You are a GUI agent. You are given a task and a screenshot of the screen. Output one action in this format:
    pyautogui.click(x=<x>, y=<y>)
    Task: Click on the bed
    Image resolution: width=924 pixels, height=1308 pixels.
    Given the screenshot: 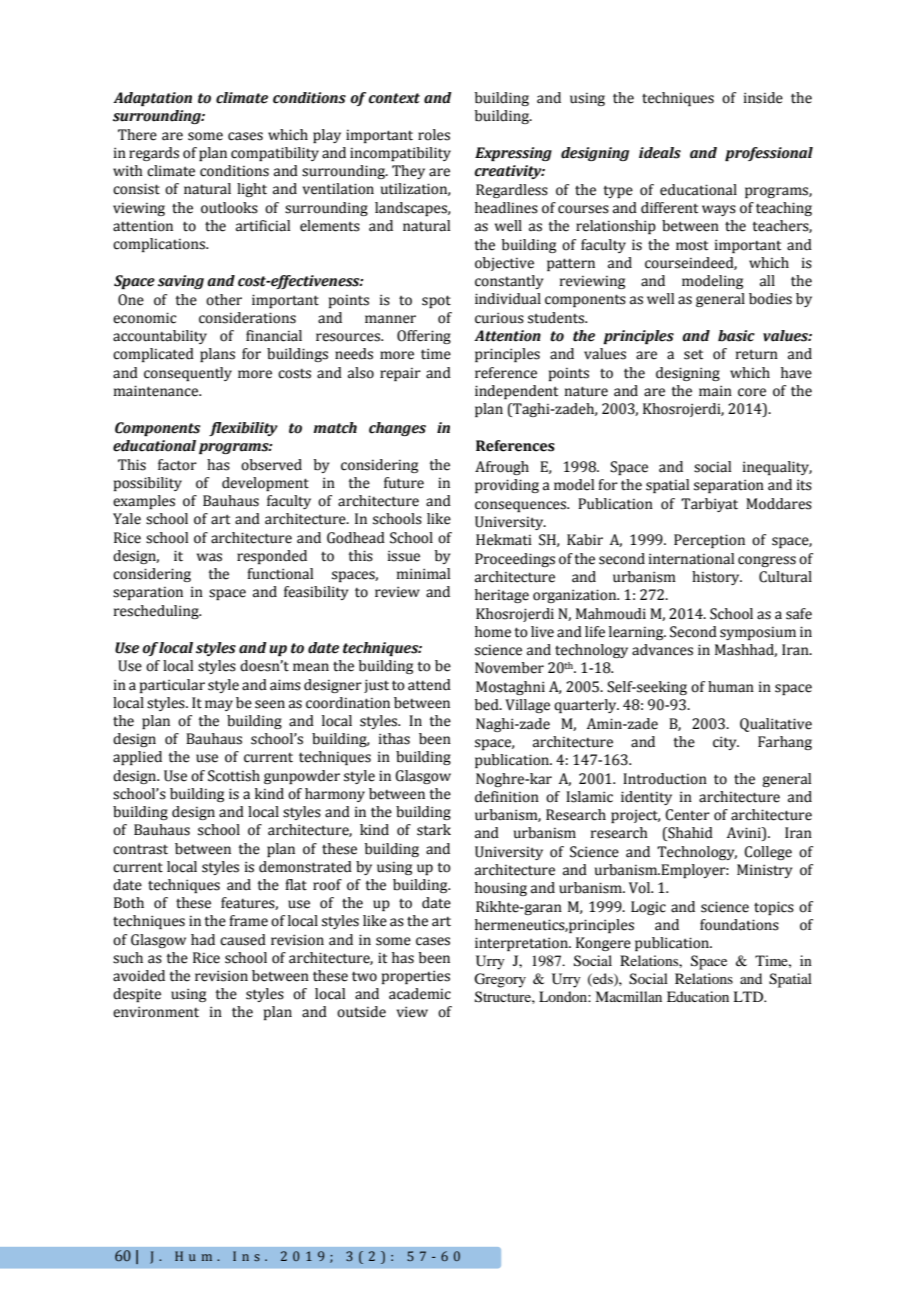 What is the action you would take?
    pyautogui.click(x=488, y=705)
